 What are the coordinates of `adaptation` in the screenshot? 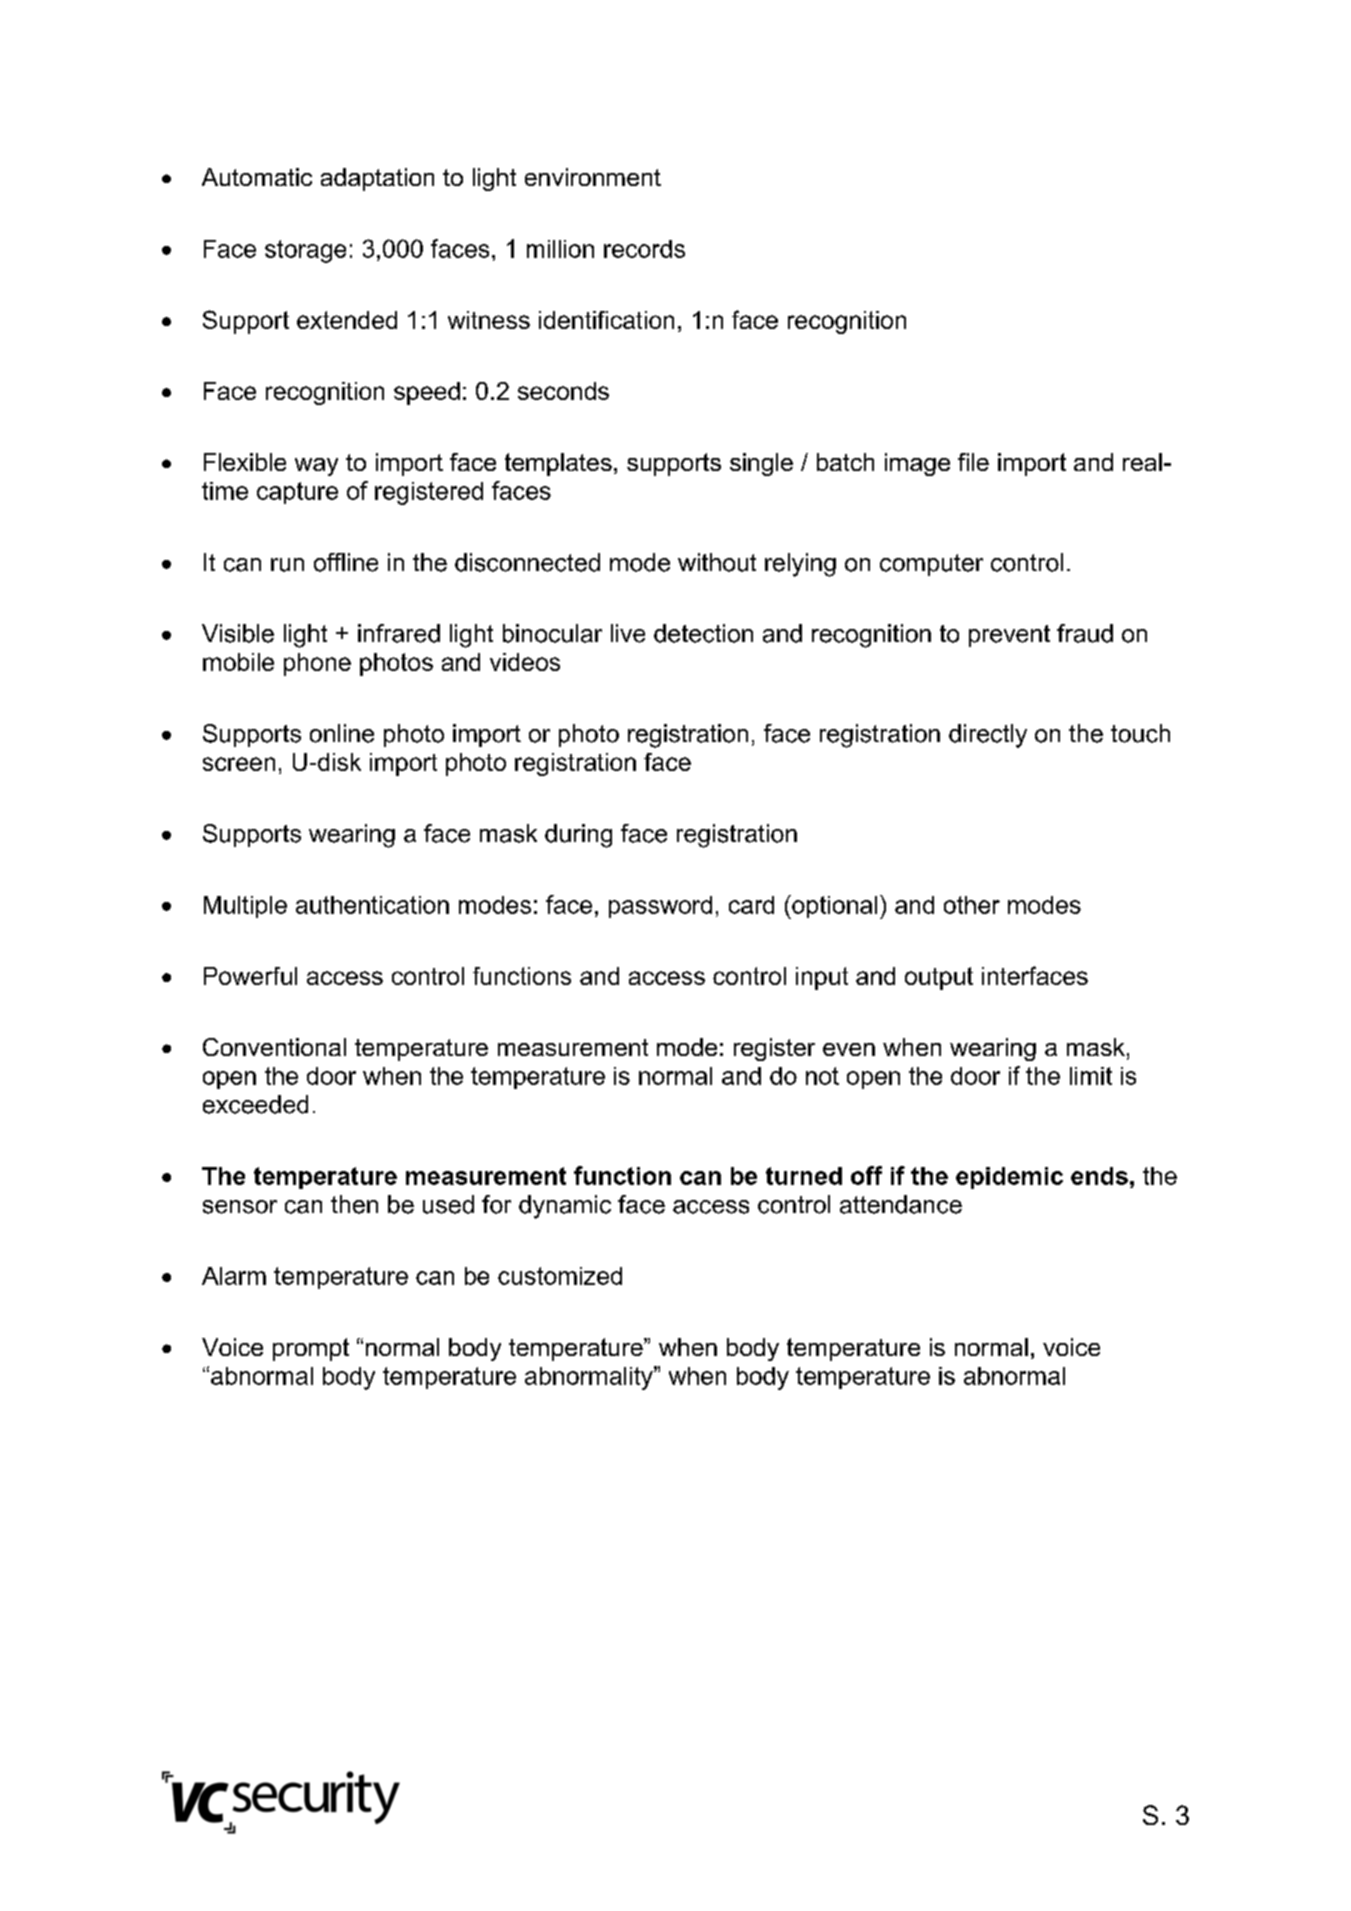 It's located at (377, 179).
